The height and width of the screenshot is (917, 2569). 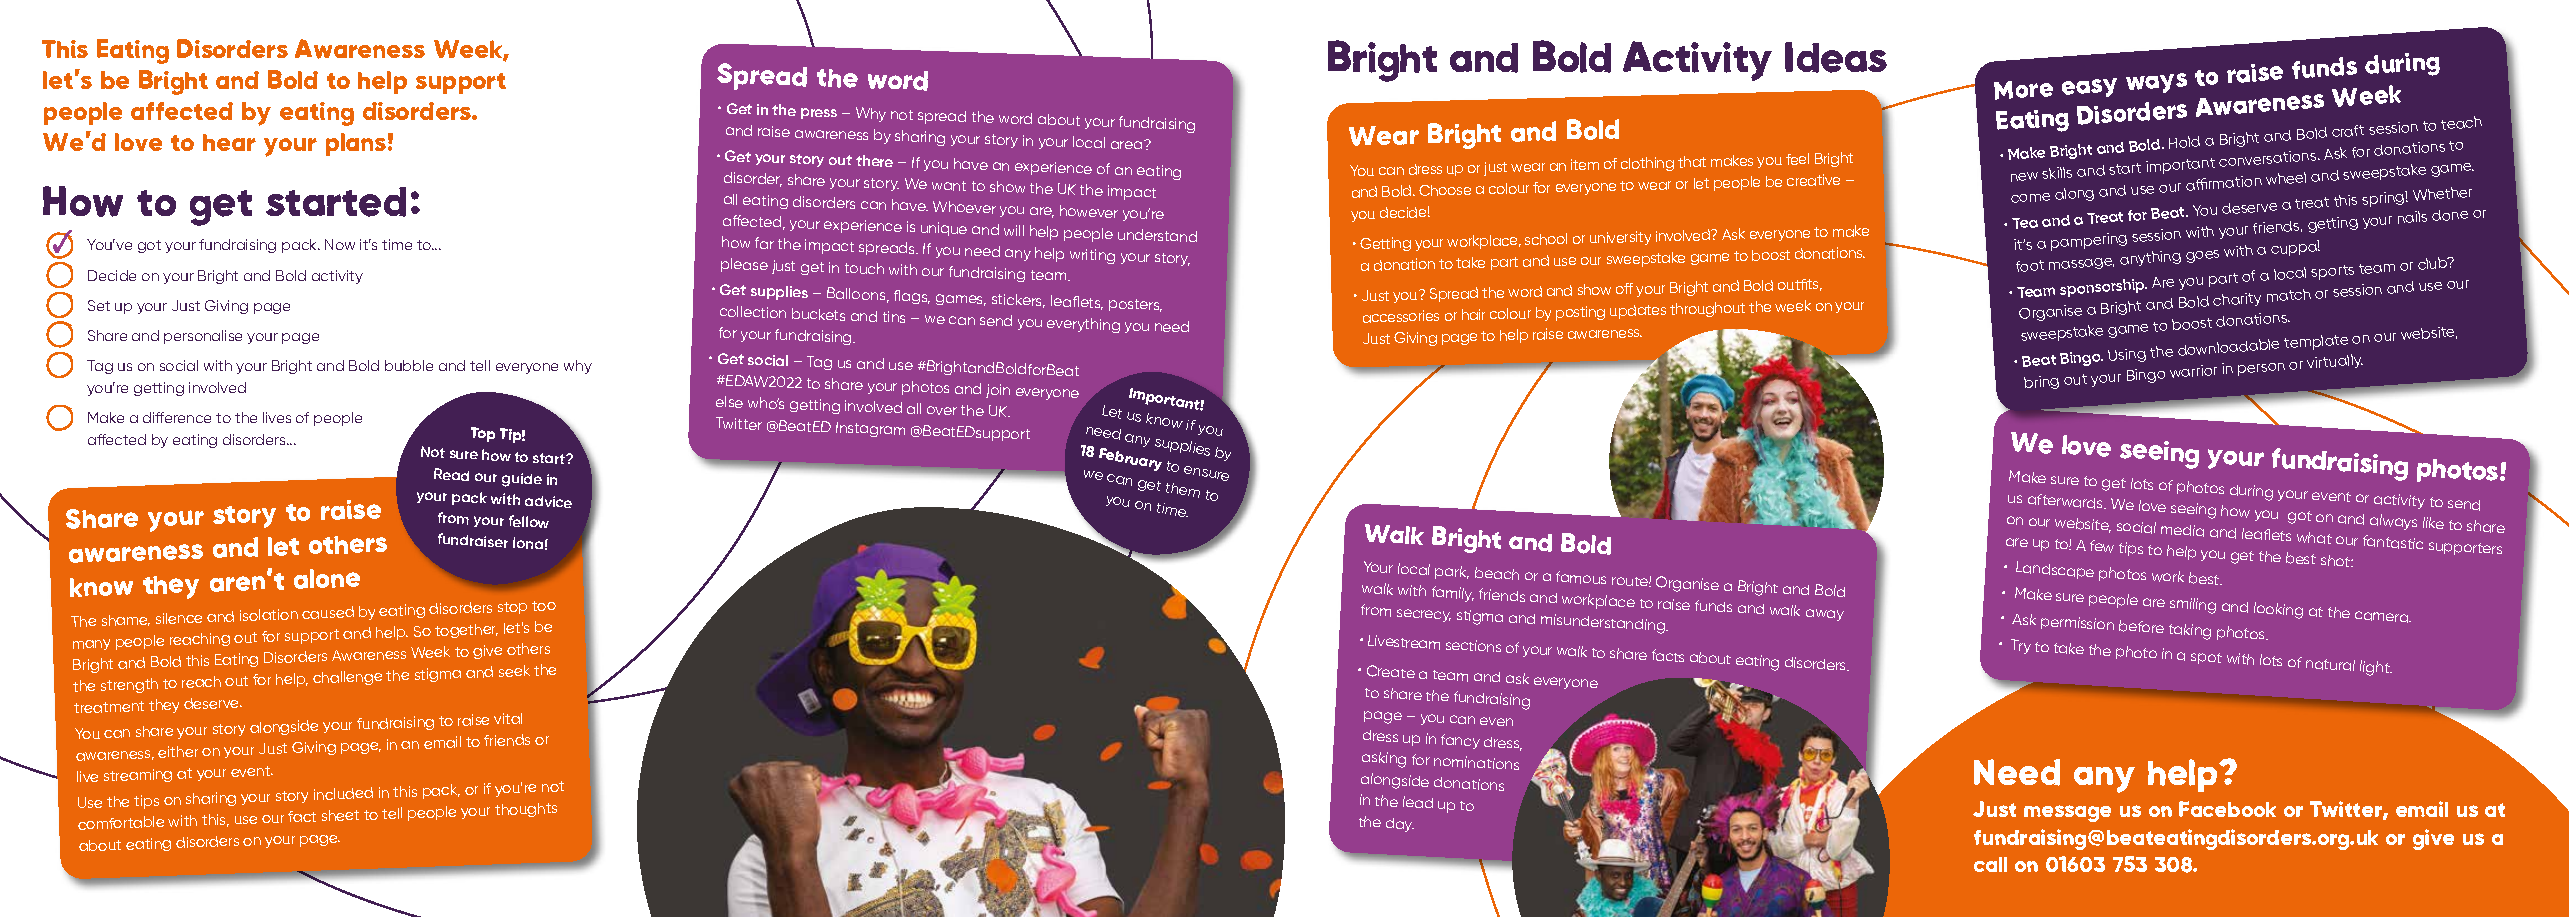 I want to click on hear, so click(x=229, y=142).
